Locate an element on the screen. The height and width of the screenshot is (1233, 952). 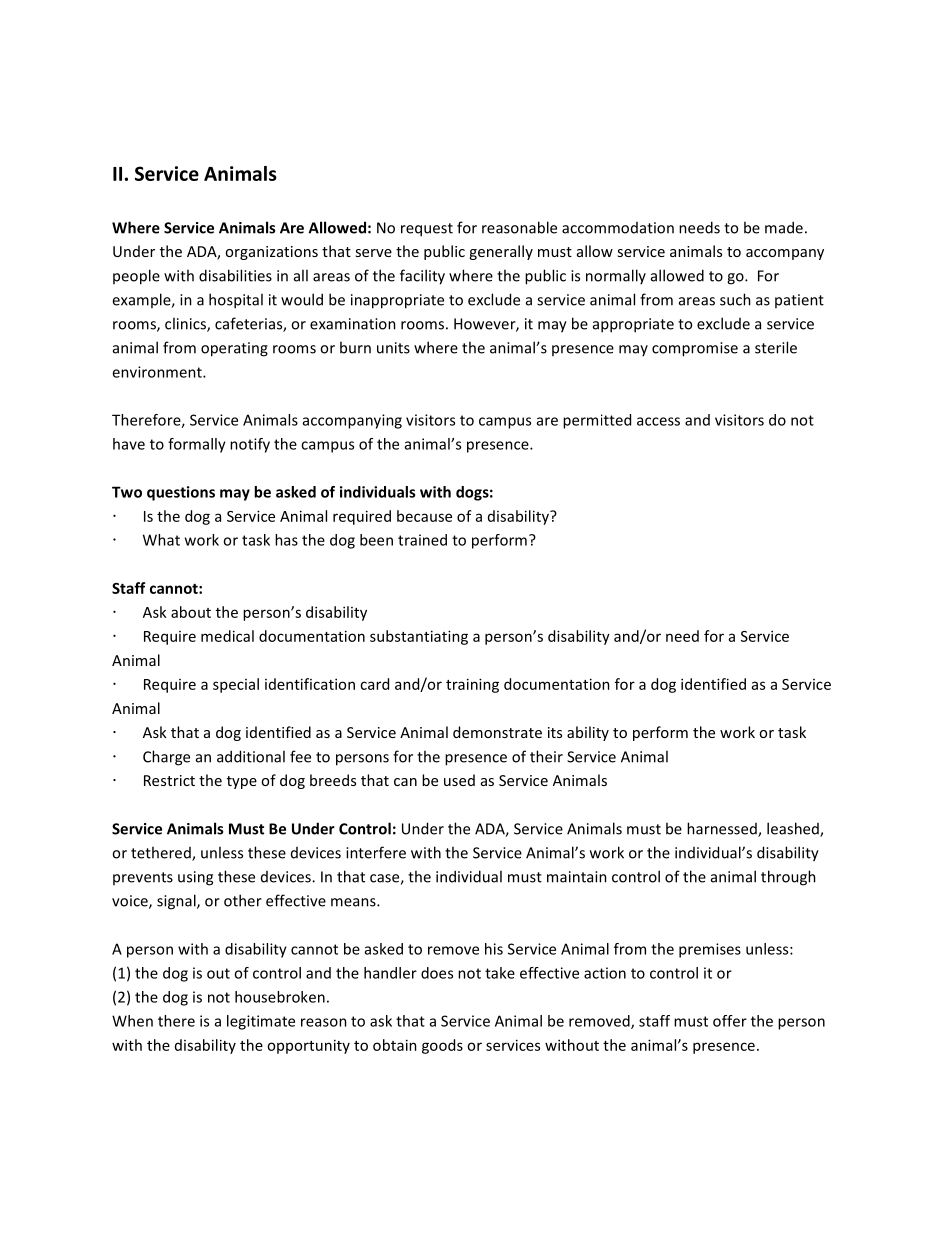
harnessed is located at coordinates (723, 829).
